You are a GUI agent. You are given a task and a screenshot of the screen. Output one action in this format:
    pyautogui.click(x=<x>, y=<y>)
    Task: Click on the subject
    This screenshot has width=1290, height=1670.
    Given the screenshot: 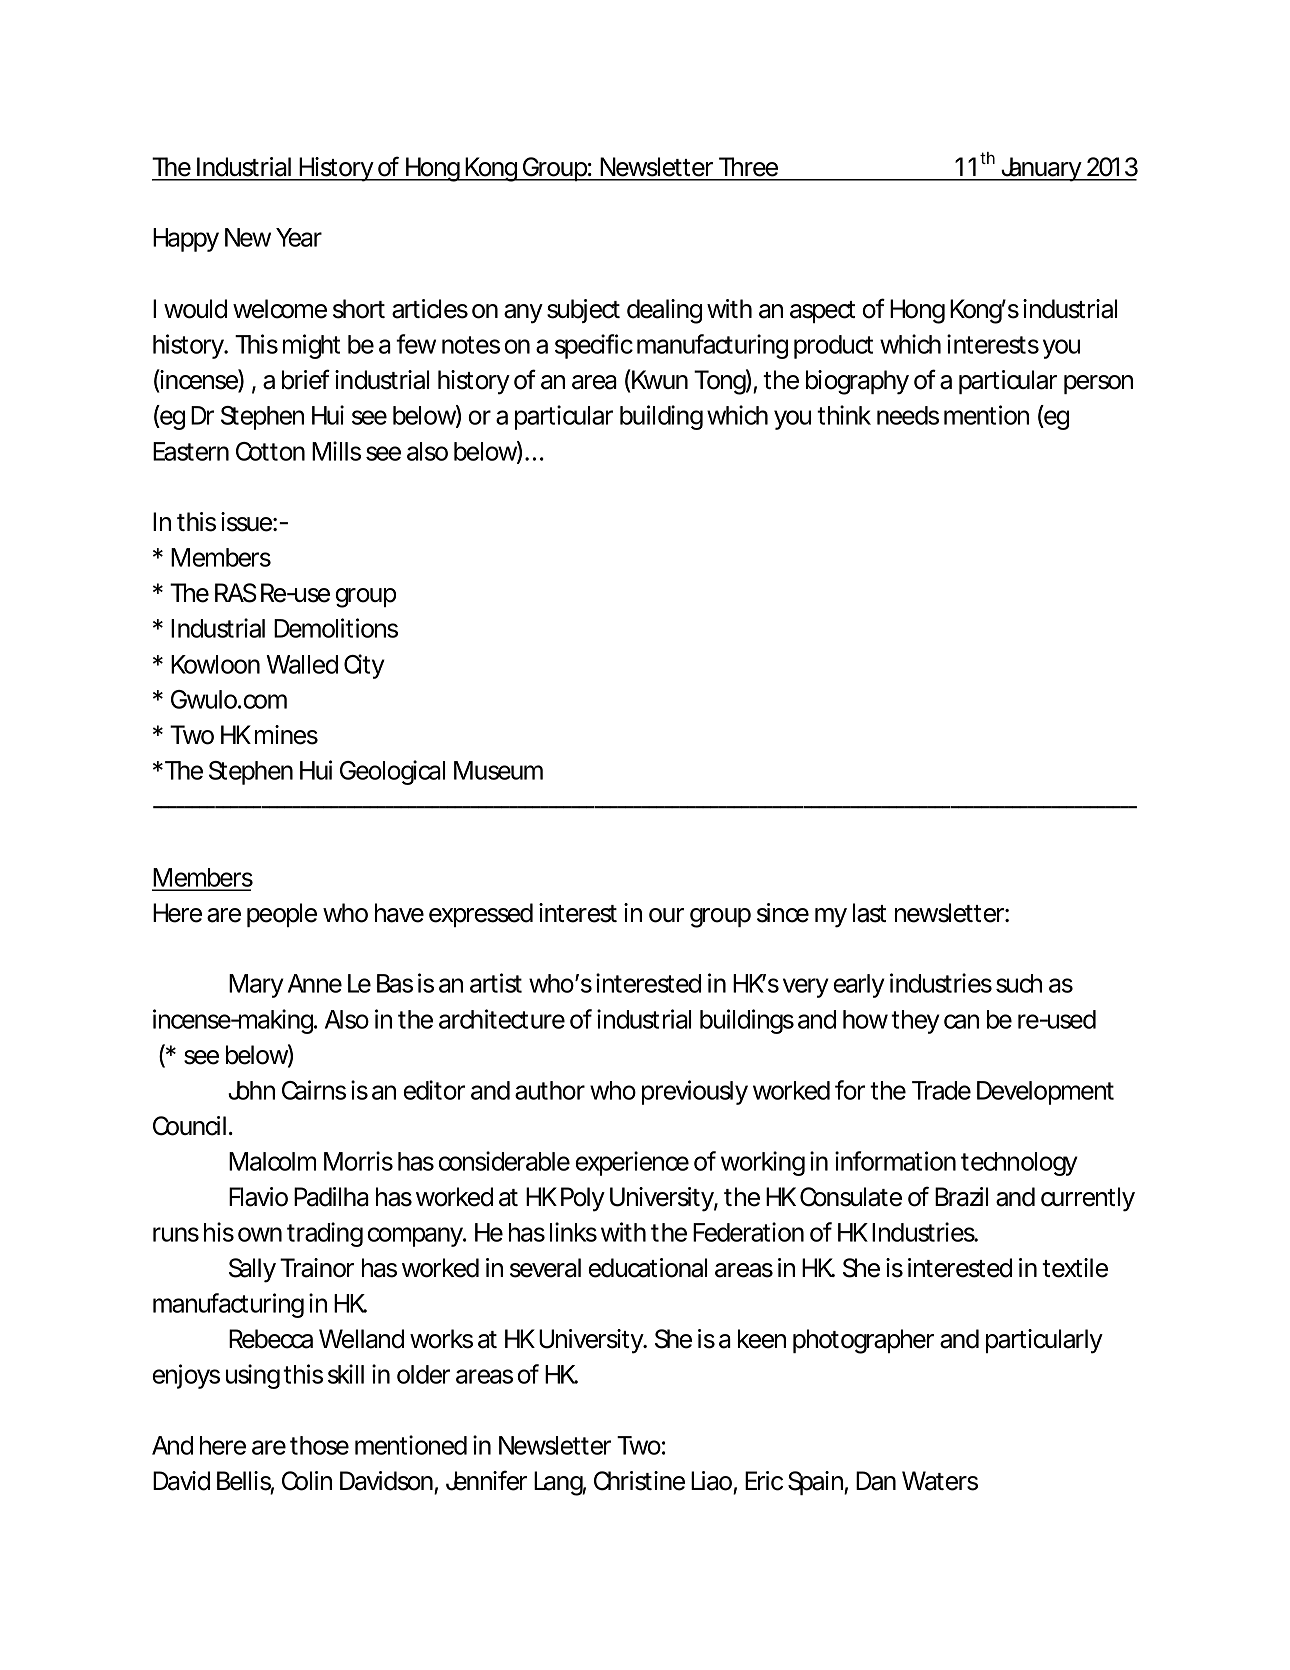 What is the action you would take?
    pyautogui.click(x=583, y=311)
